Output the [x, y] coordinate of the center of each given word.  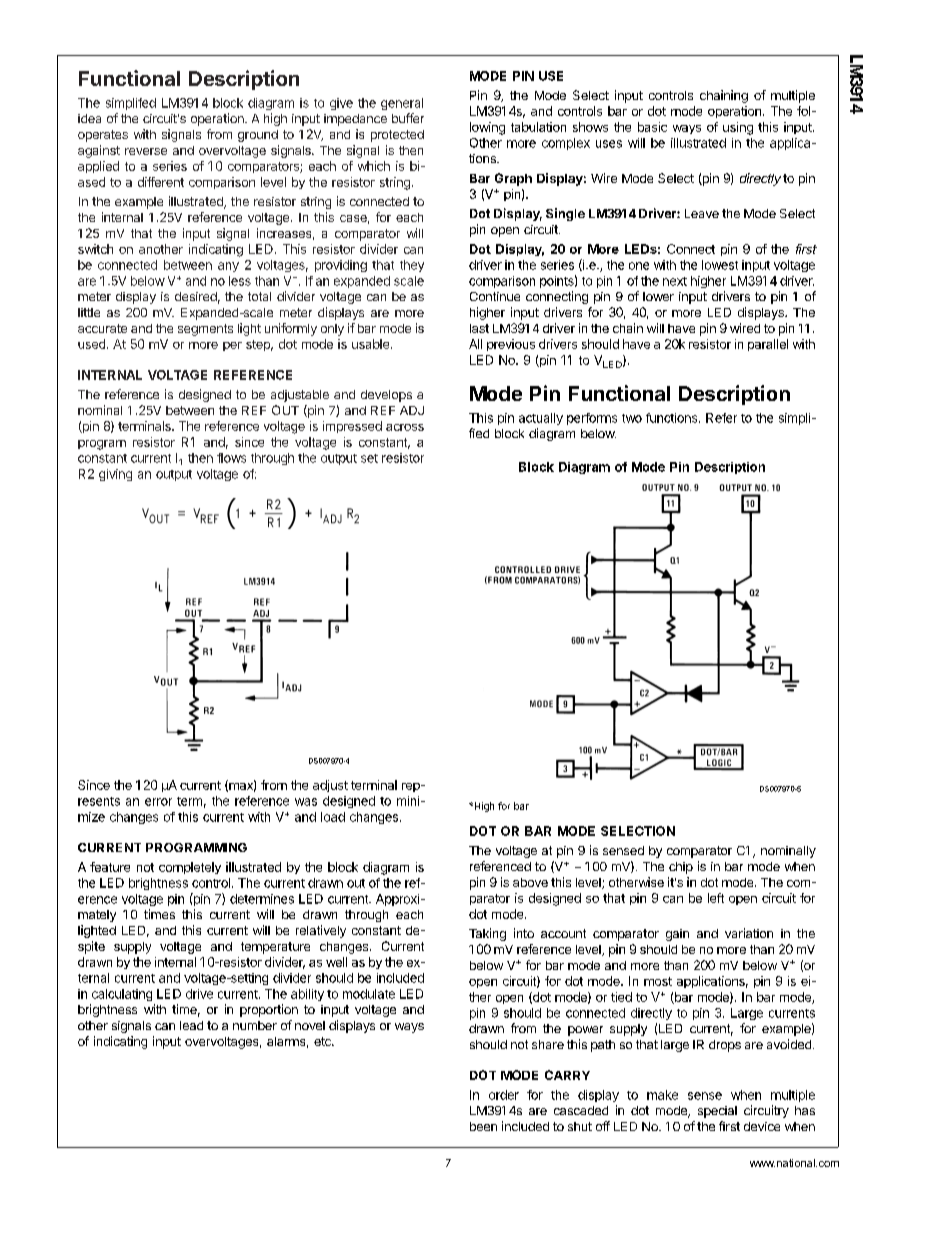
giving [115, 475]
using [738, 128]
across [405, 427]
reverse [146, 151]
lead [191, 1025]
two [632, 418]
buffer [408, 118]
